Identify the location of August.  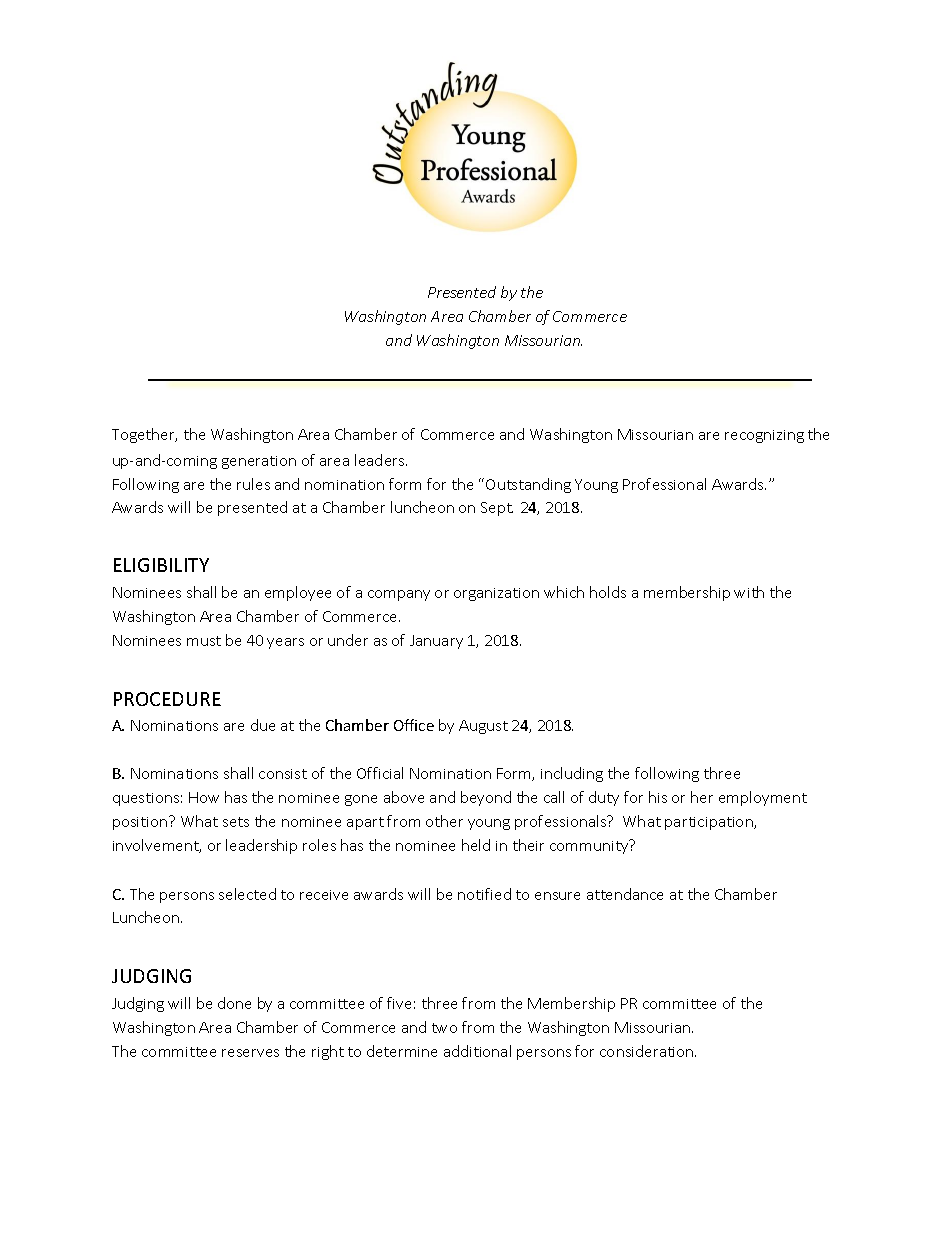
(483, 727).
